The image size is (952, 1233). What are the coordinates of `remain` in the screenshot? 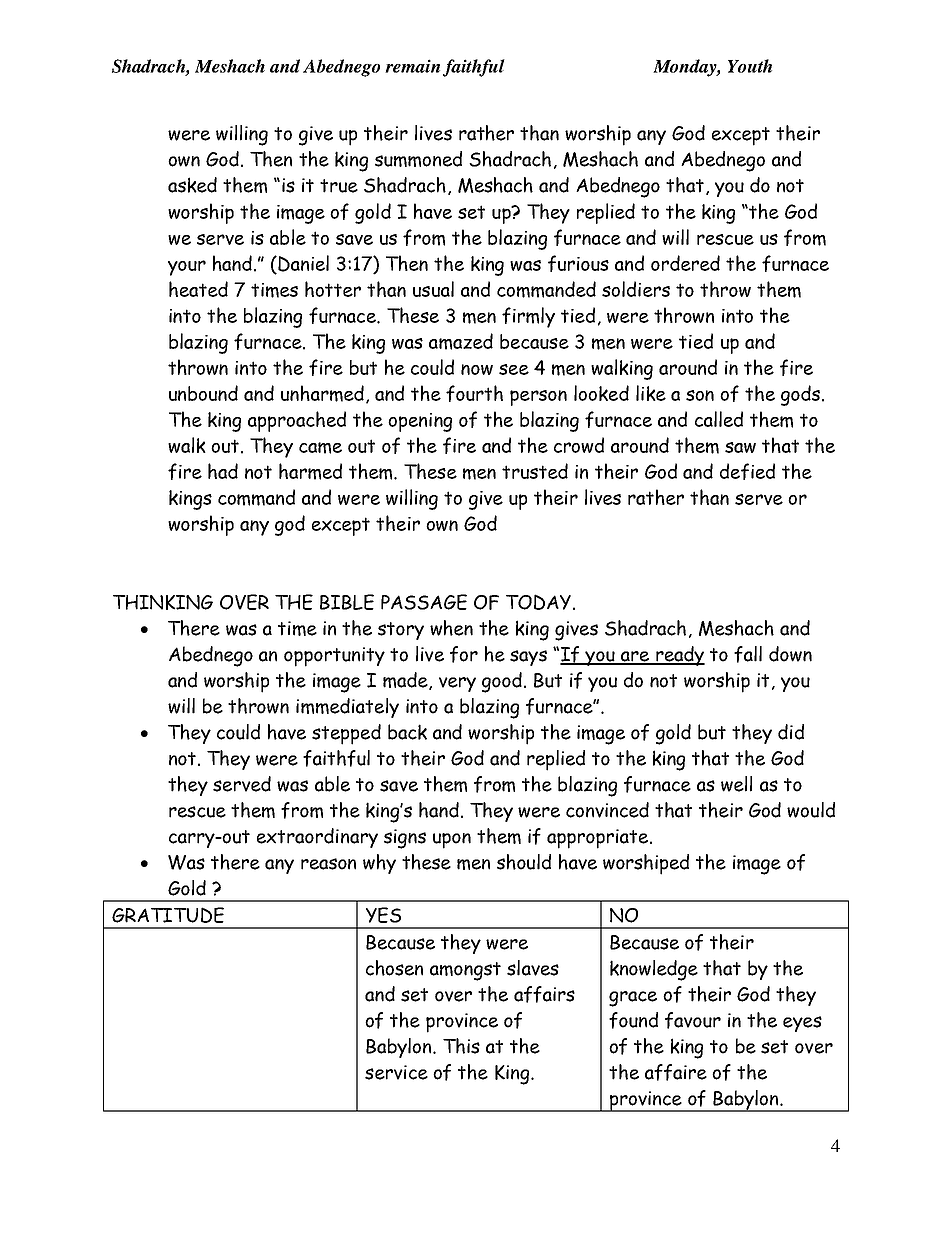 It's located at (412, 66).
